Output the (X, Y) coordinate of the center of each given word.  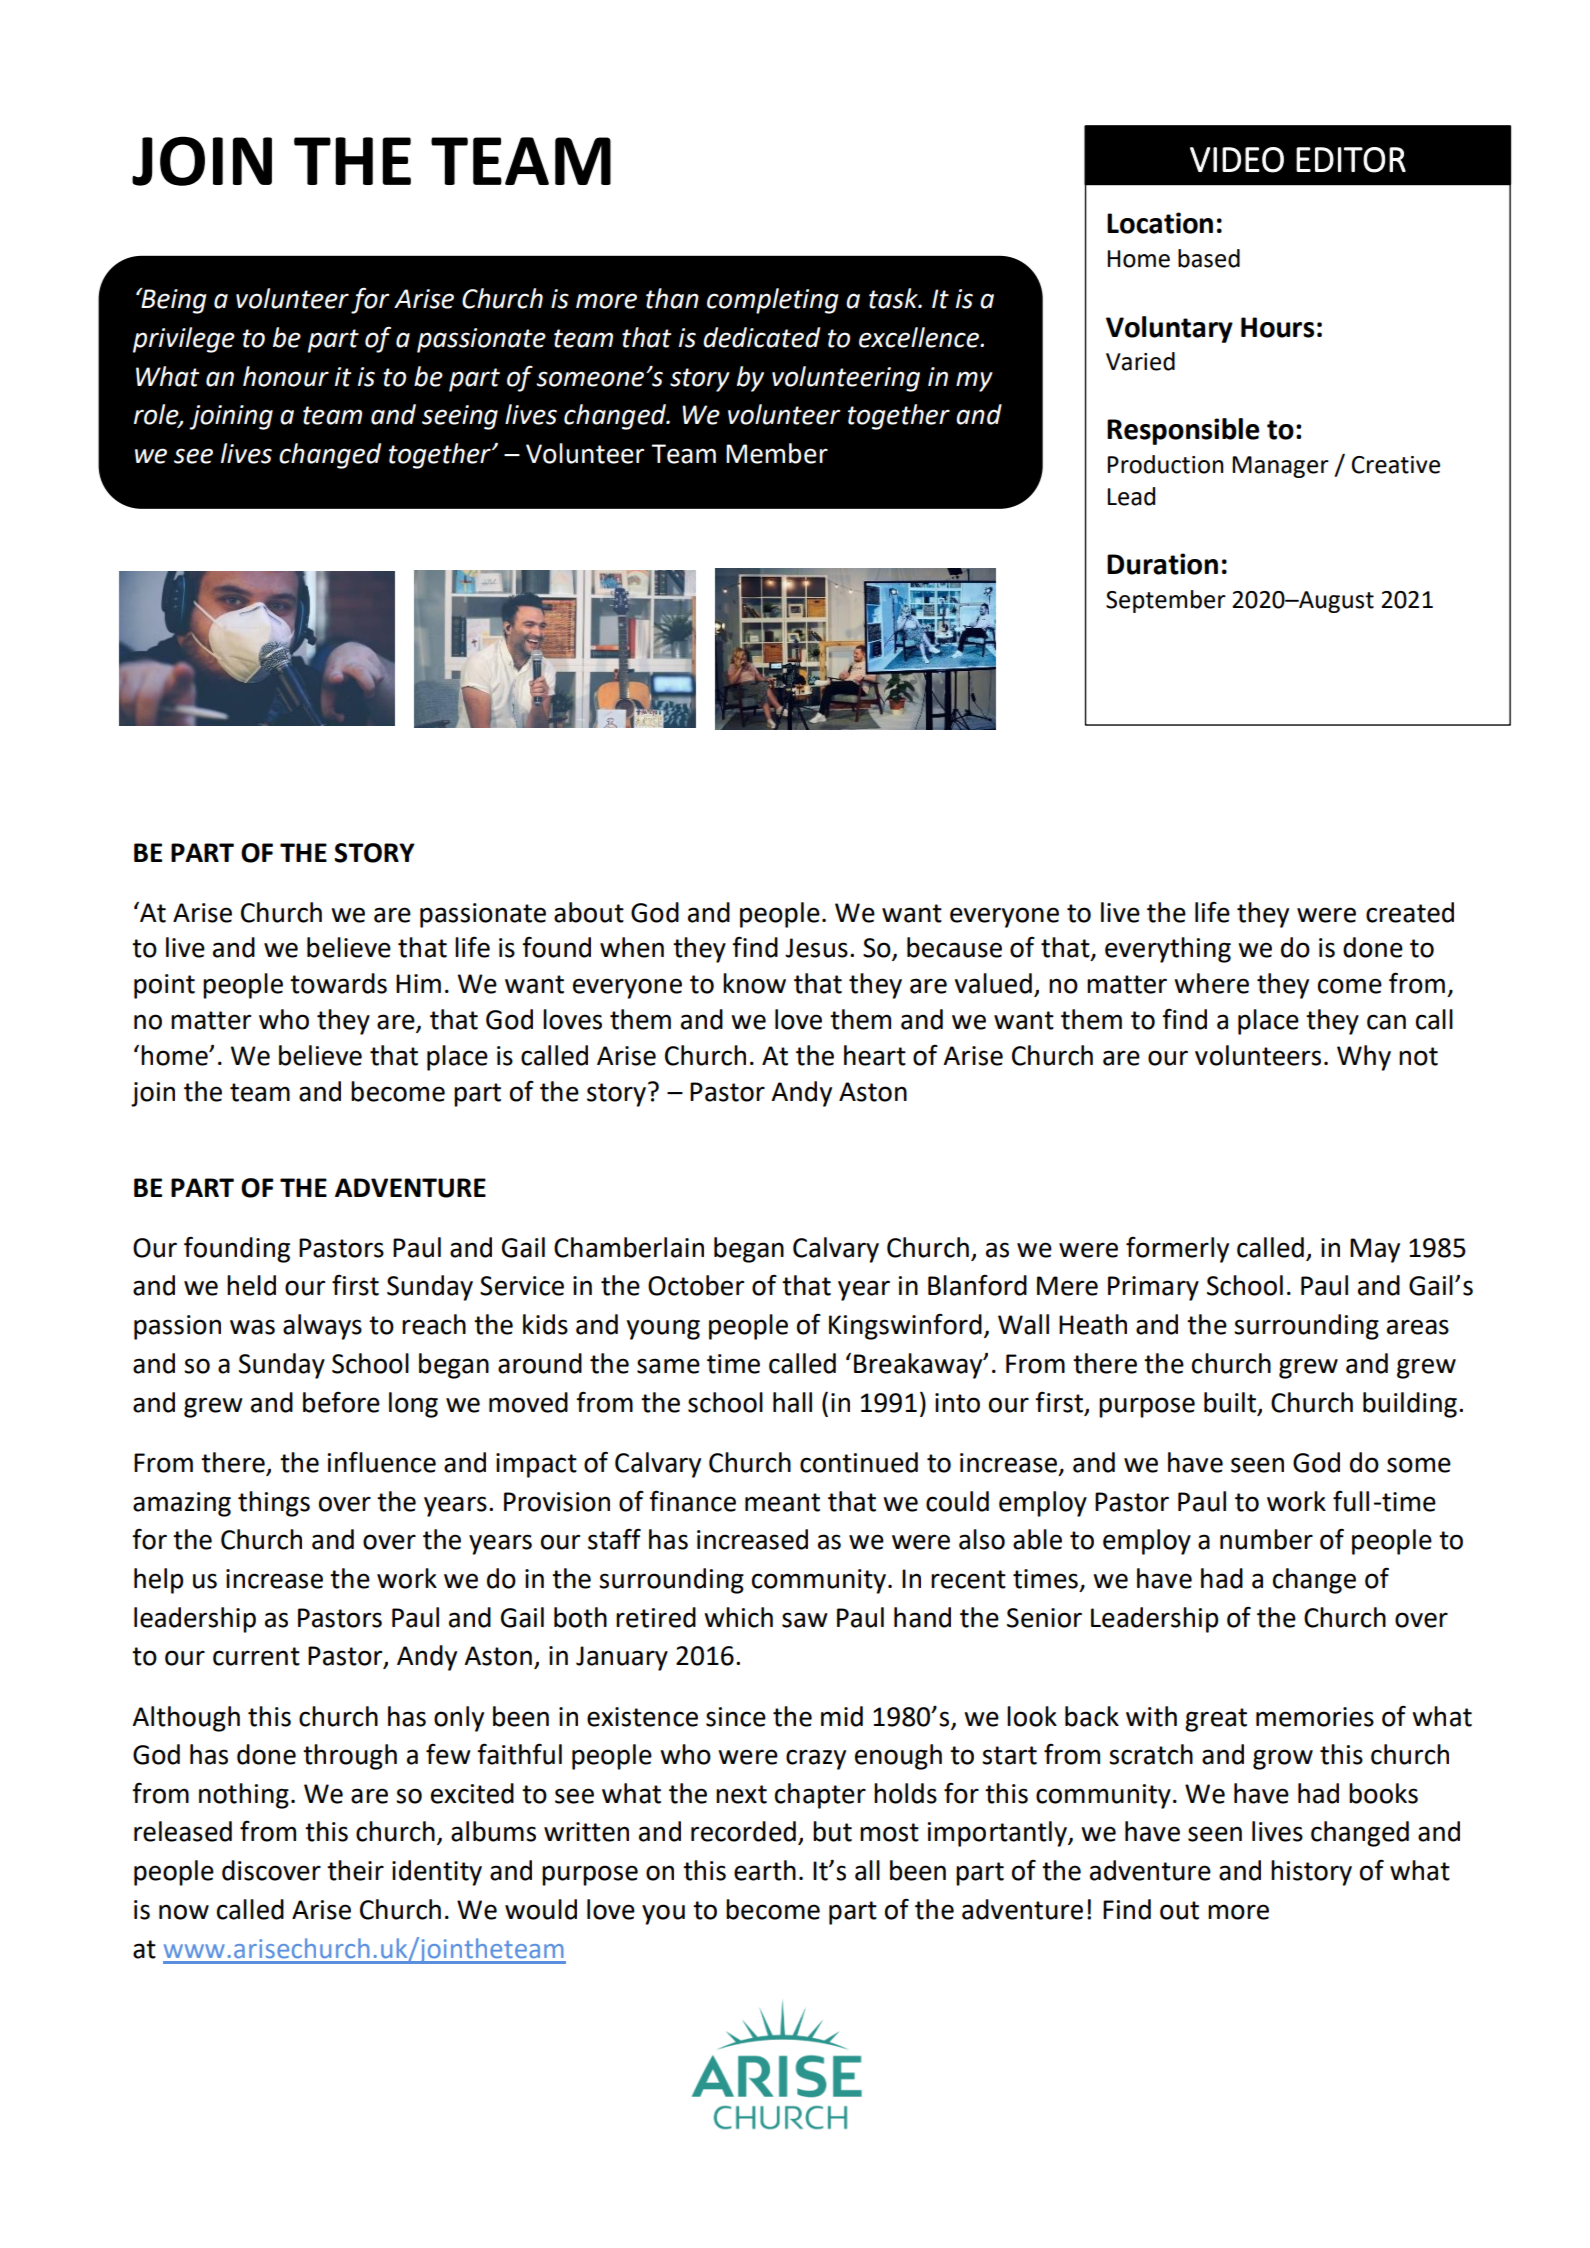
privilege (184, 340)
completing (773, 301)
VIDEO (1237, 160)
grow (1283, 1759)
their (355, 1870)
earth (765, 1870)
